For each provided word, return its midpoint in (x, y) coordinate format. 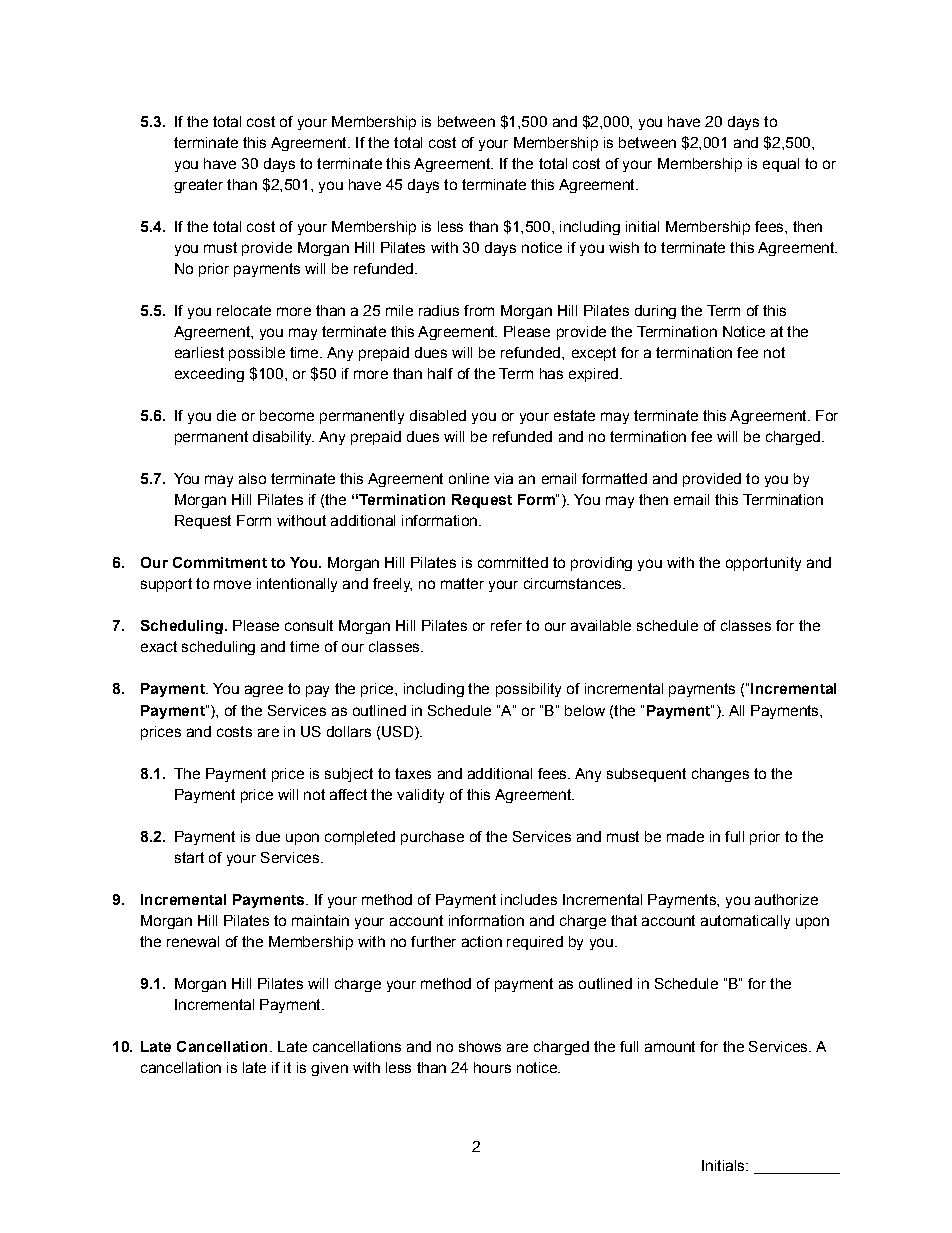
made (685, 836)
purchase (432, 838)
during (655, 312)
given (329, 1069)
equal (781, 165)
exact (159, 646)
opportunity (763, 564)
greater (198, 186)
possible (257, 354)
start (189, 857)
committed (513, 562)
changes (720, 775)
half (440, 373)
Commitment (220, 562)
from (479, 310)
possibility (528, 690)
